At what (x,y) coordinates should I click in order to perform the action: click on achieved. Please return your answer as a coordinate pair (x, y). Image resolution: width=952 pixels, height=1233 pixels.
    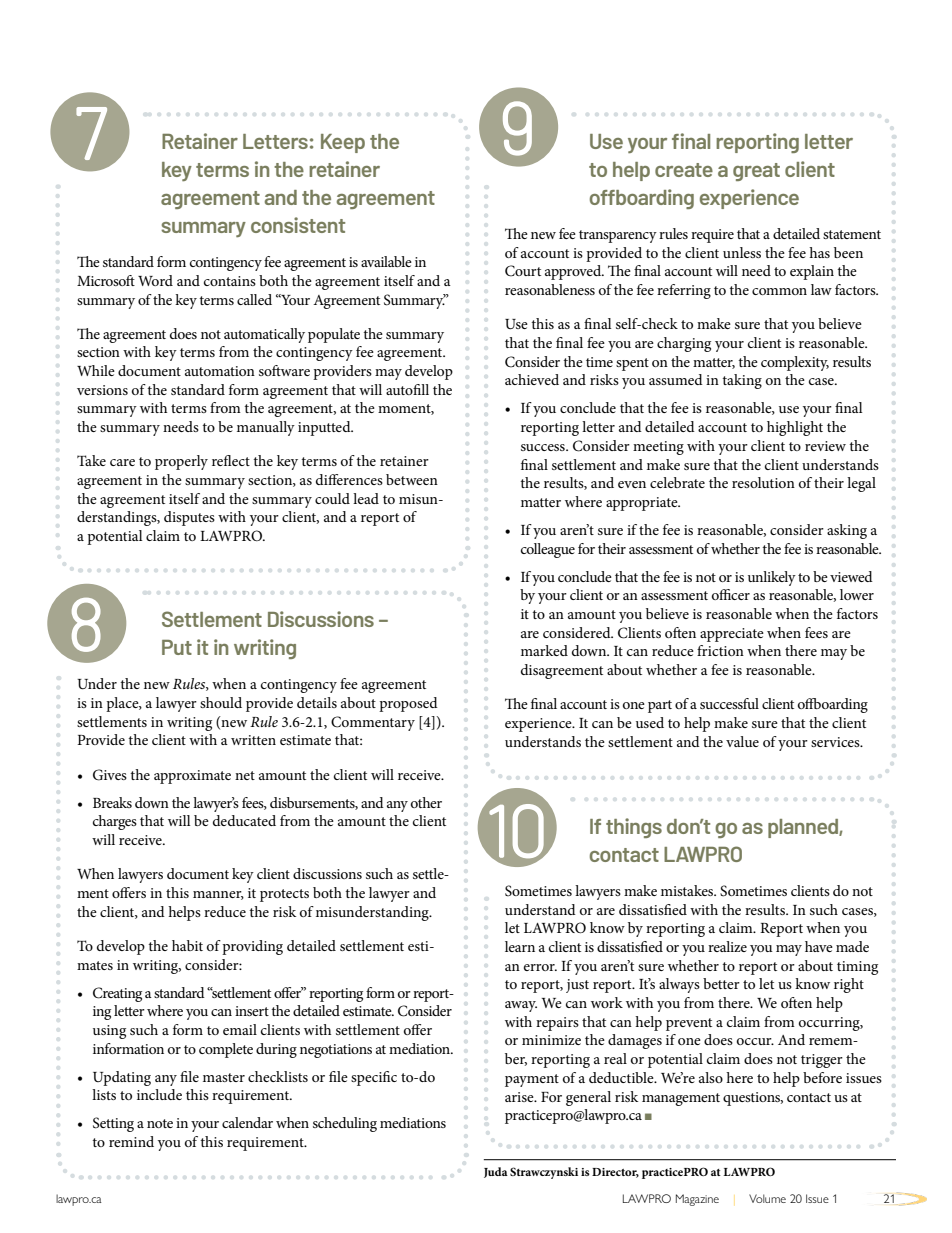
    Looking at the image, I should click on (532, 379).
